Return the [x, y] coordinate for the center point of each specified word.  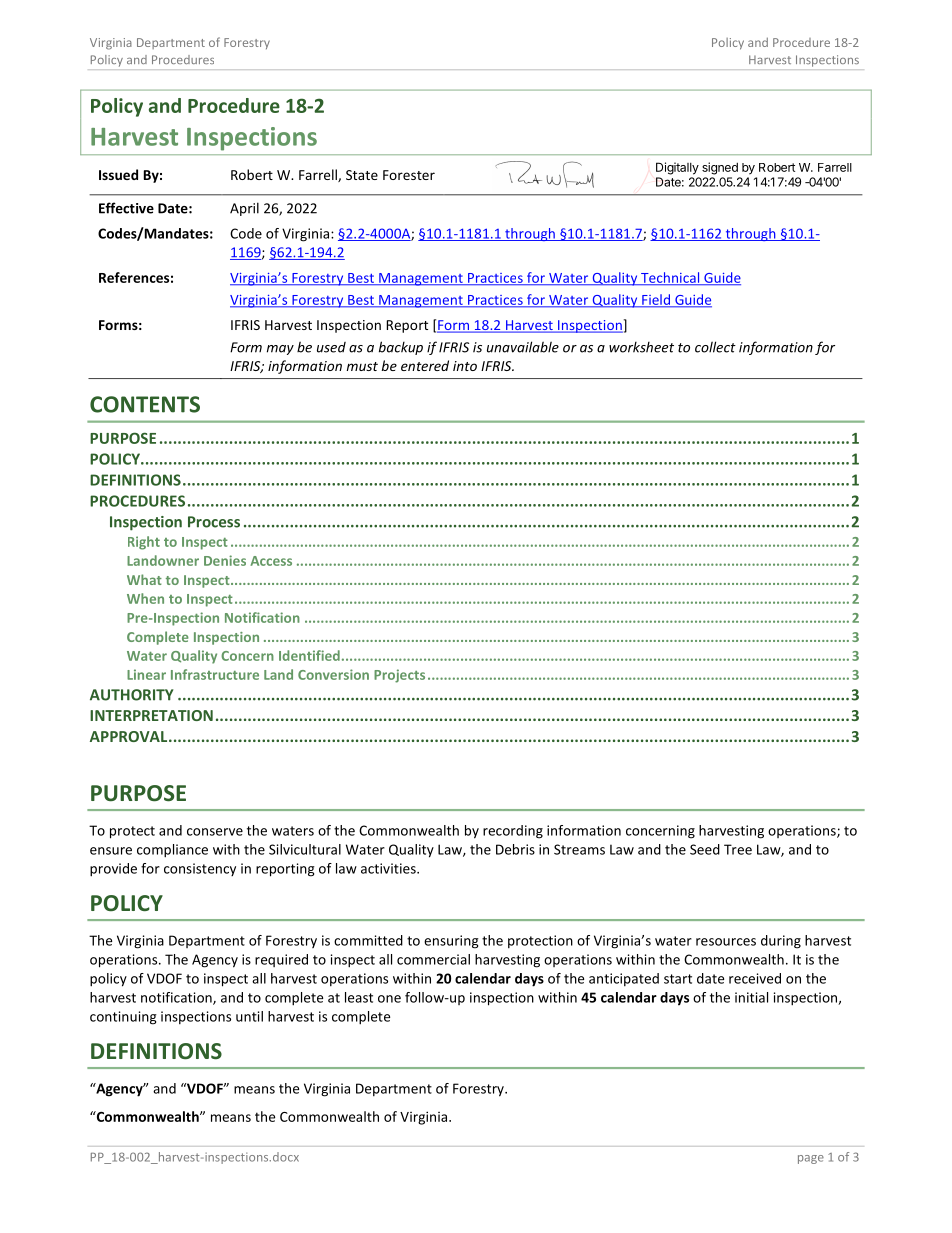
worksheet [641, 347]
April [244, 209]
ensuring [451, 942]
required [281, 960]
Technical [670, 278]
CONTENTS [145, 404]
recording [513, 832]
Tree [738, 849]
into [465, 366]
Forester [409, 175]
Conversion [333, 674]
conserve [215, 832]
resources [726, 942]
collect [715, 347]
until [249, 1016]
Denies [225, 560]
